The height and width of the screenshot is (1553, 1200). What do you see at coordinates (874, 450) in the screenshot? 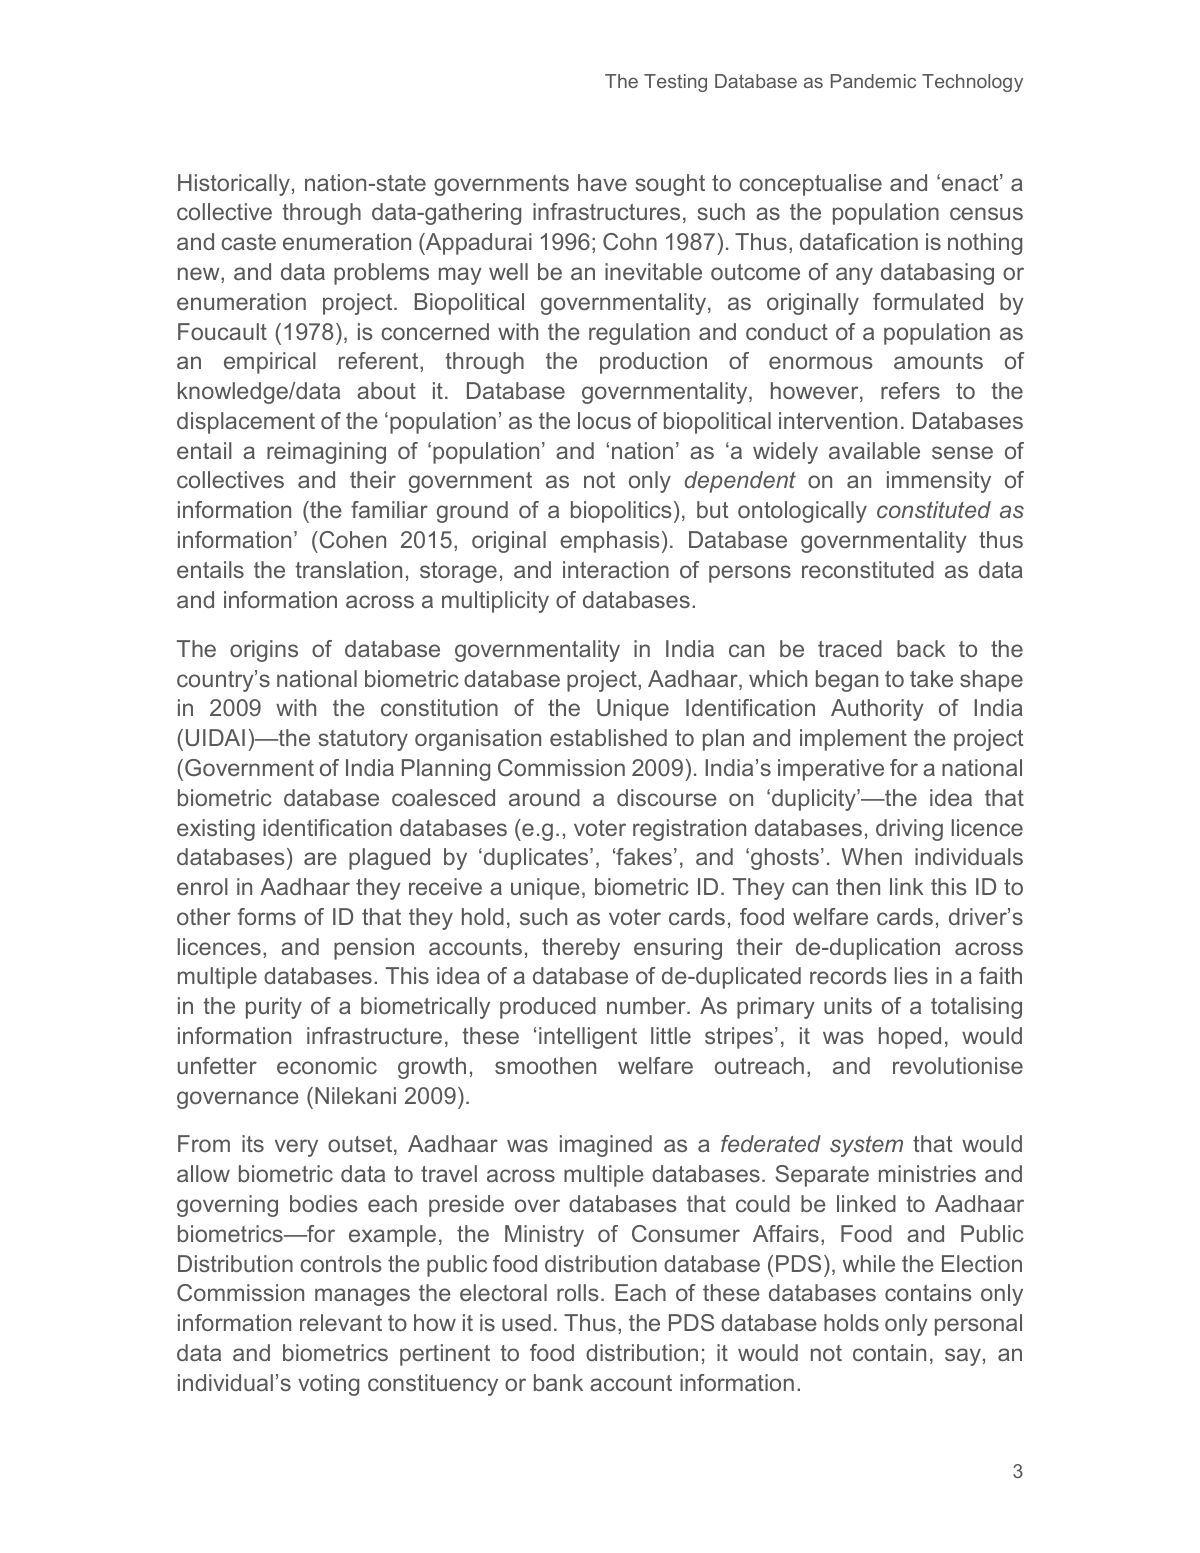
I see `available` at bounding box center [874, 450].
